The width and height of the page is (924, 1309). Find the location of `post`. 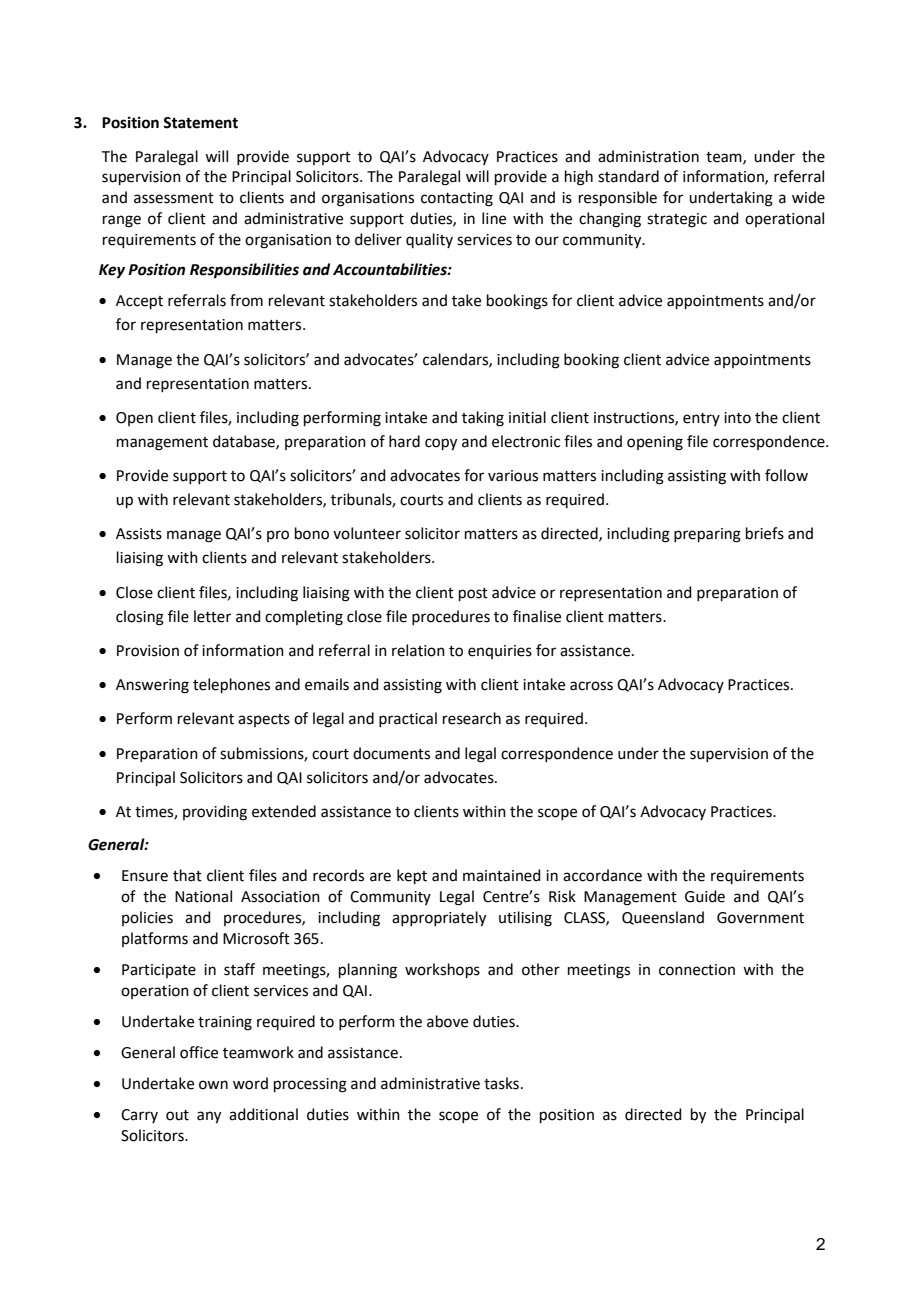

post is located at coordinates (473, 594).
